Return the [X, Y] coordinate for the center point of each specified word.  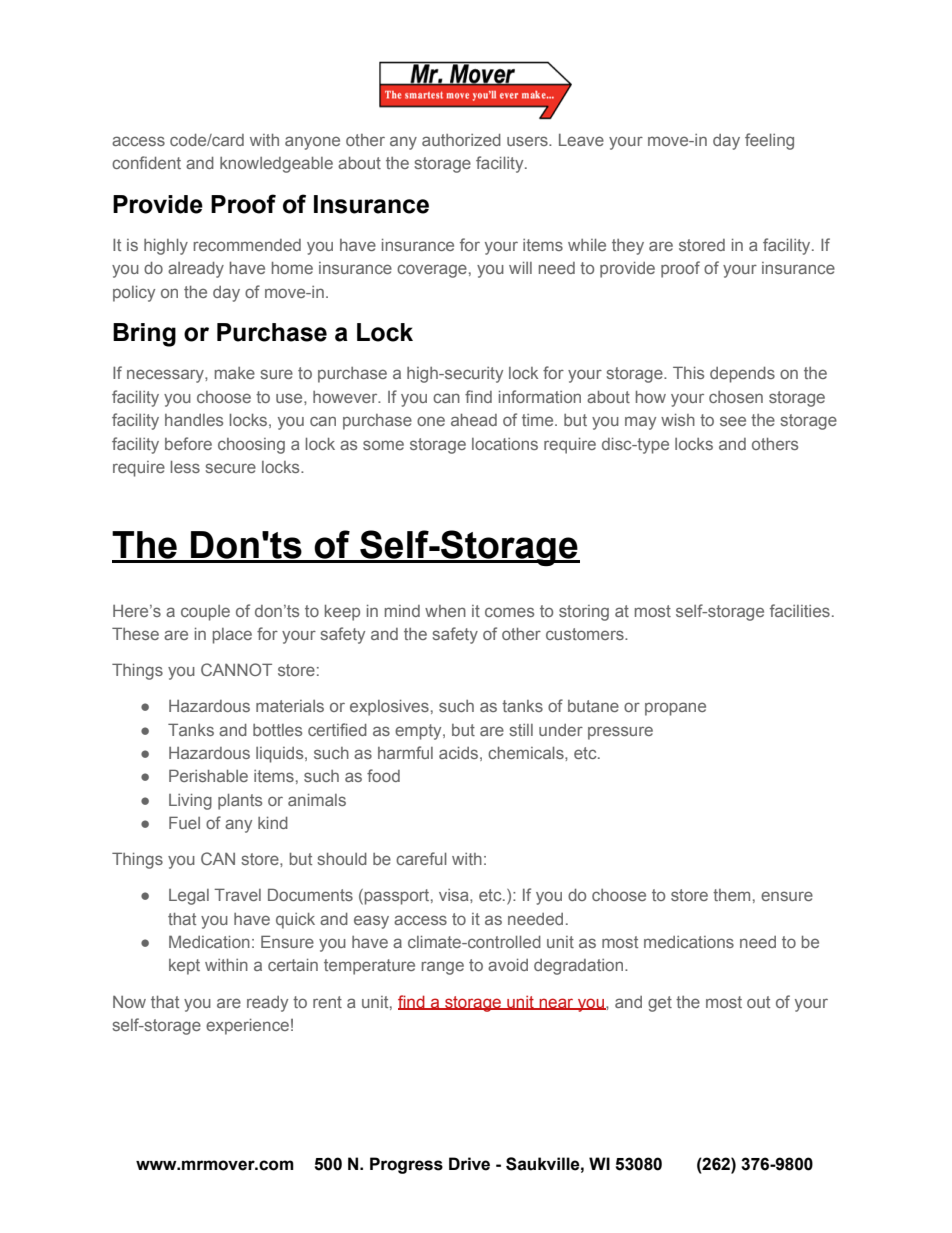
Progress [406, 1165]
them [731, 895]
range [443, 968]
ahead [474, 420]
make [235, 373]
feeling [769, 141]
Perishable [208, 775]
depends [742, 375]
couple [205, 613]
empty [419, 732]
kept [184, 967]
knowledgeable [276, 165]
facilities [800, 610]
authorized [461, 140]
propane [675, 709]
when [445, 611]
